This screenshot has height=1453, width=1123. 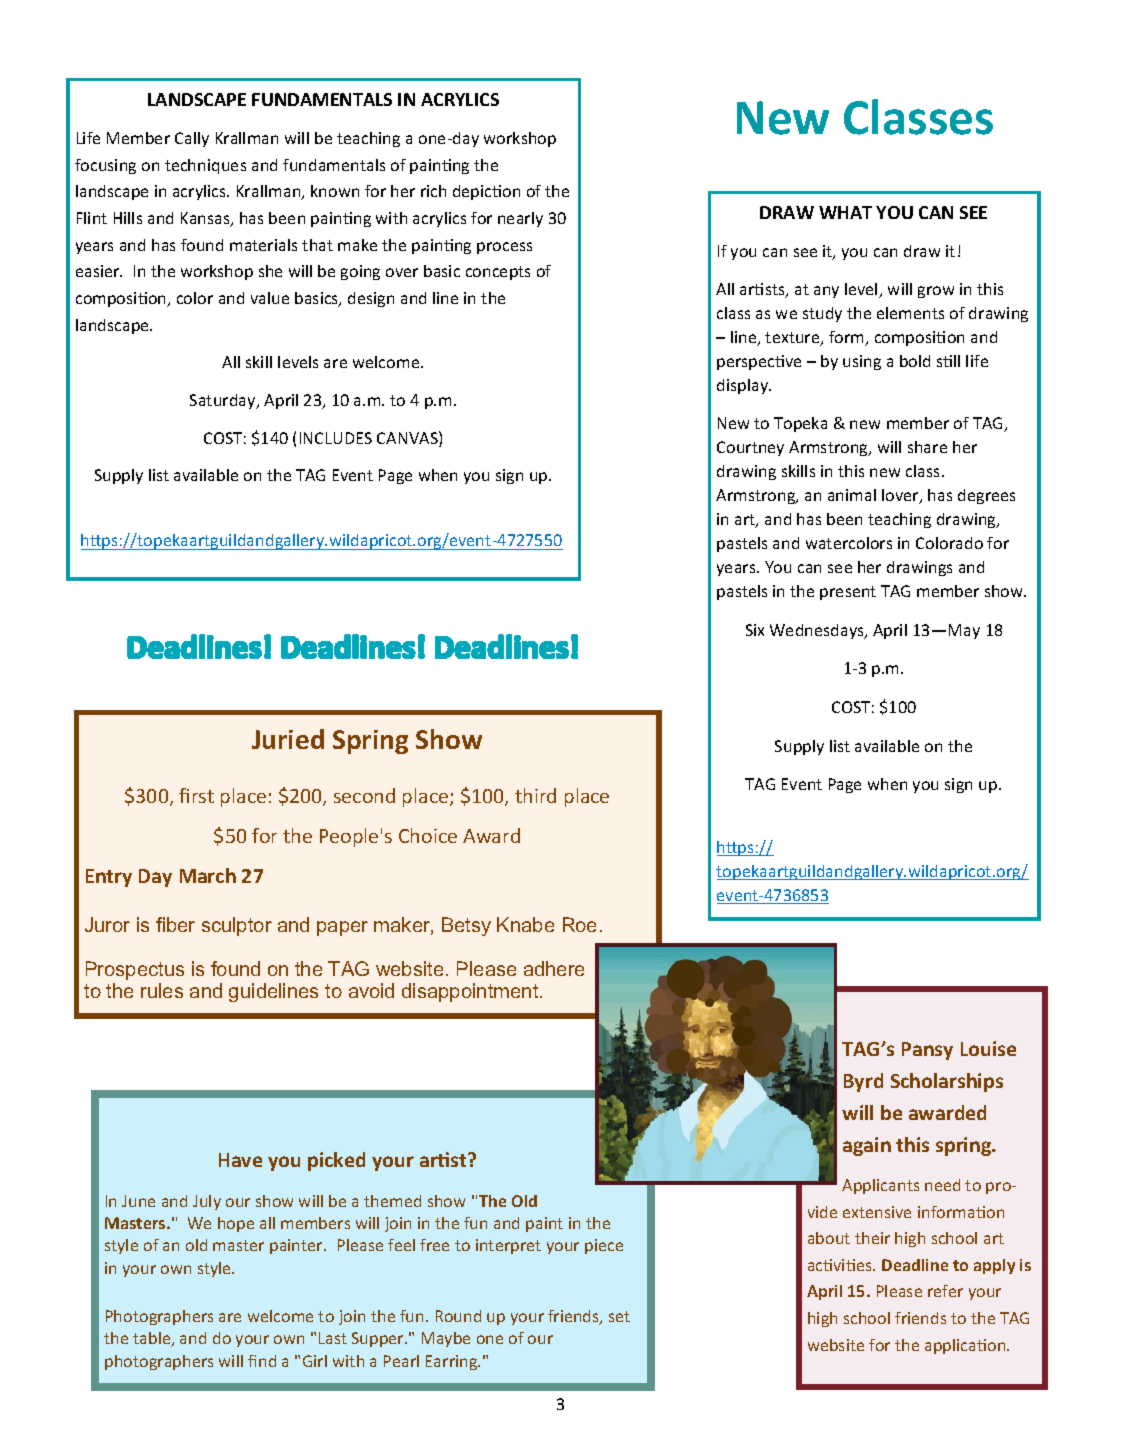 I want to click on set, so click(x=619, y=1316).
